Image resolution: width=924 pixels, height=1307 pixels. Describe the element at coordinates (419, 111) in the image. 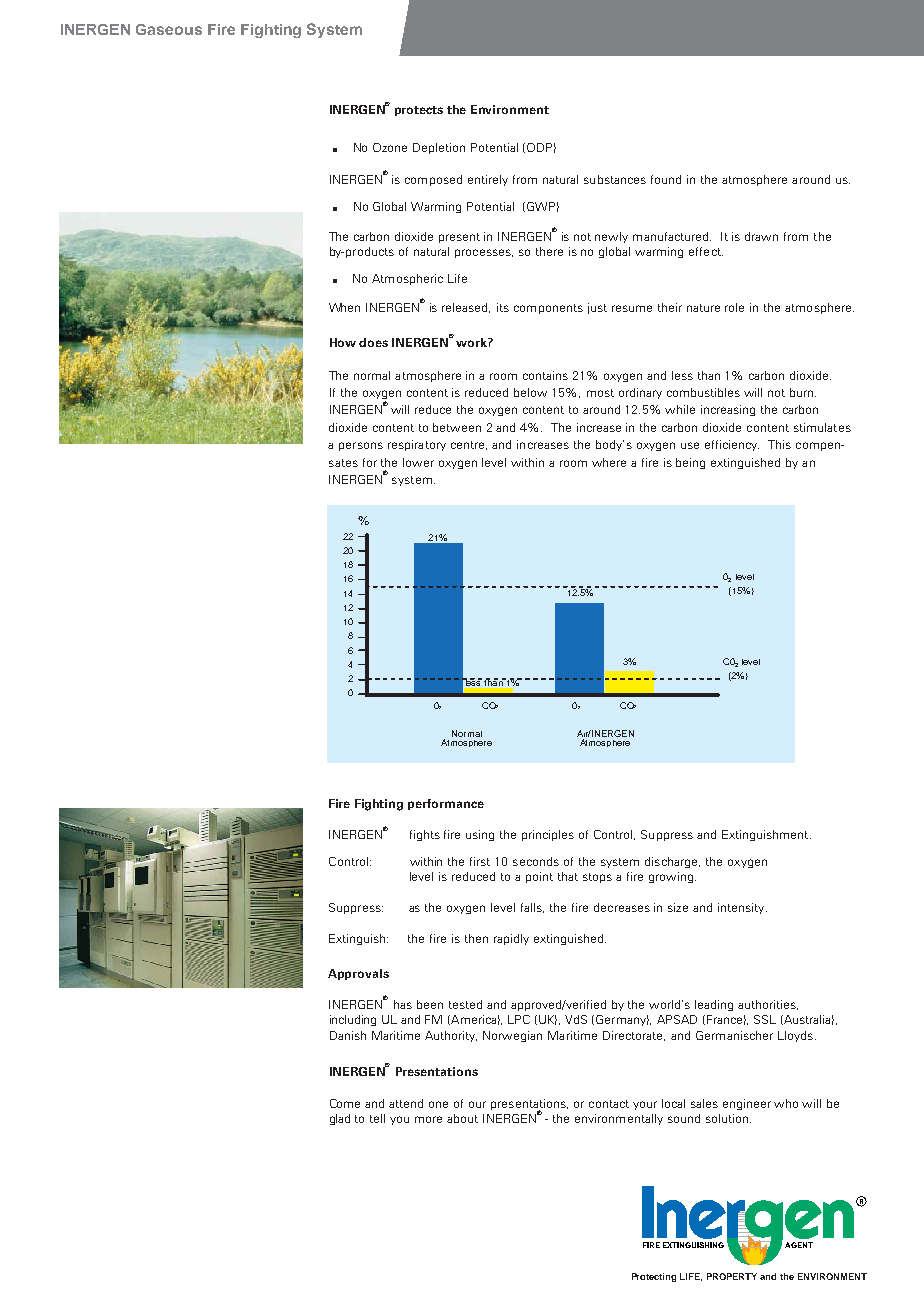

I see `protects` at that location.
